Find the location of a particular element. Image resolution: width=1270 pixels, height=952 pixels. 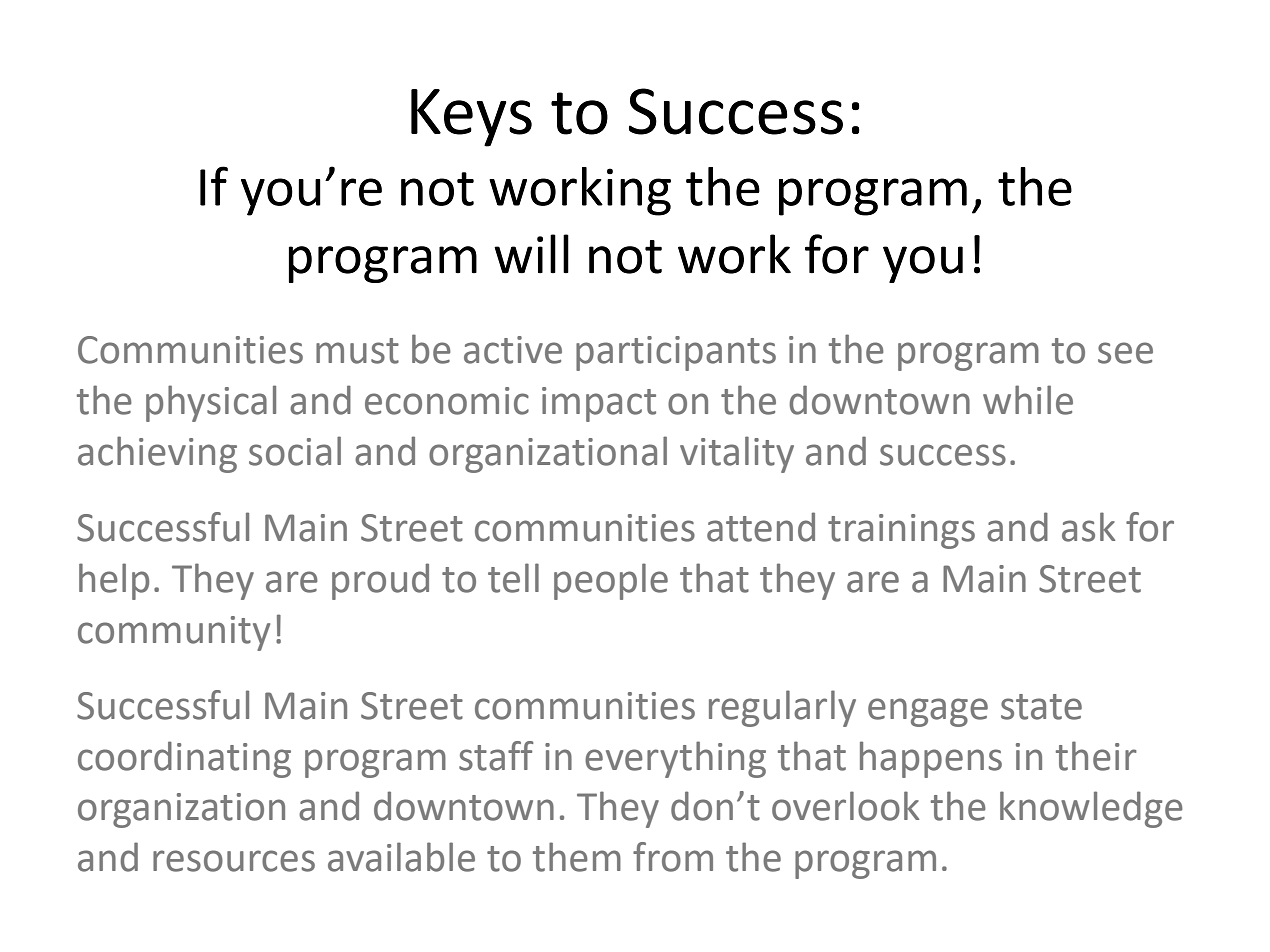

trainings is located at coordinates (901, 531).
